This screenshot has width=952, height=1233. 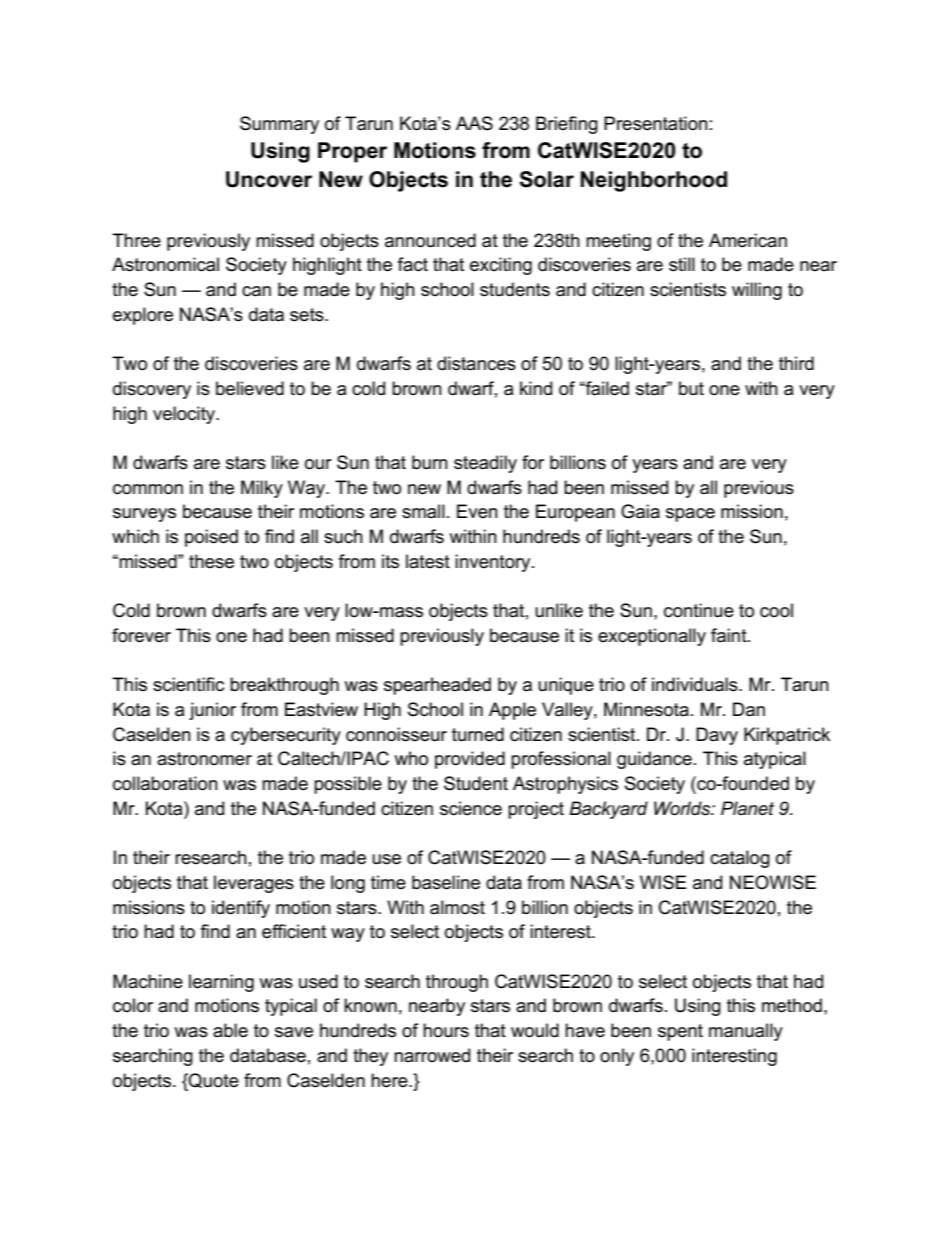 I want to click on but, so click(x=691, y=388).
